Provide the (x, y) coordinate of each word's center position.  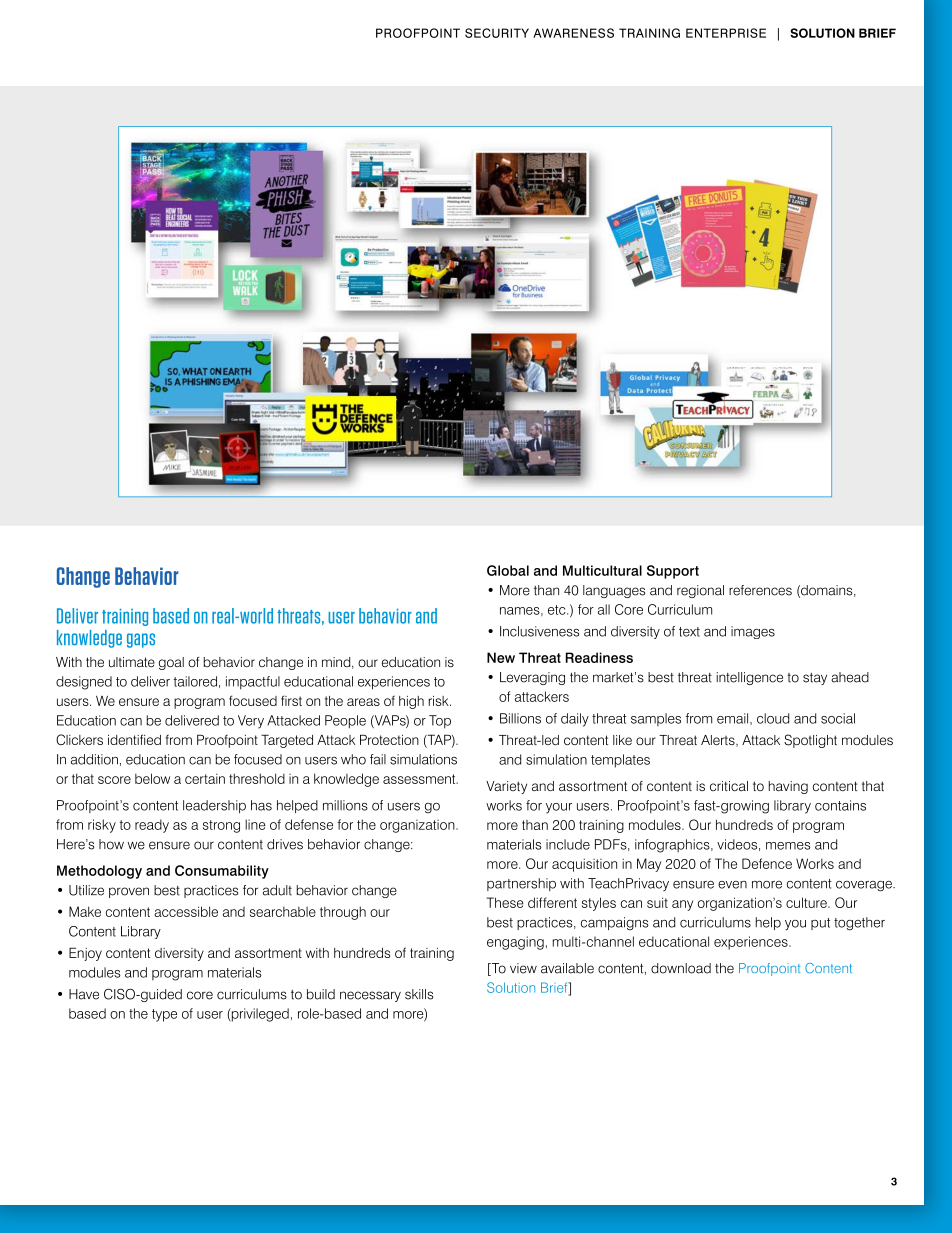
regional (700, 591)
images (753, 632)
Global (508, 570)
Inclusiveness (539, 631)
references (760, 590)
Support (673, 572)
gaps (141, 640)
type (164, 1015)
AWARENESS (573, 33)
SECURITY (497, 33)
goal (171, 663)
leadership (214, 806)
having (788, 787)
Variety (506, 787)
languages (614, 591)
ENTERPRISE (726, 33)
